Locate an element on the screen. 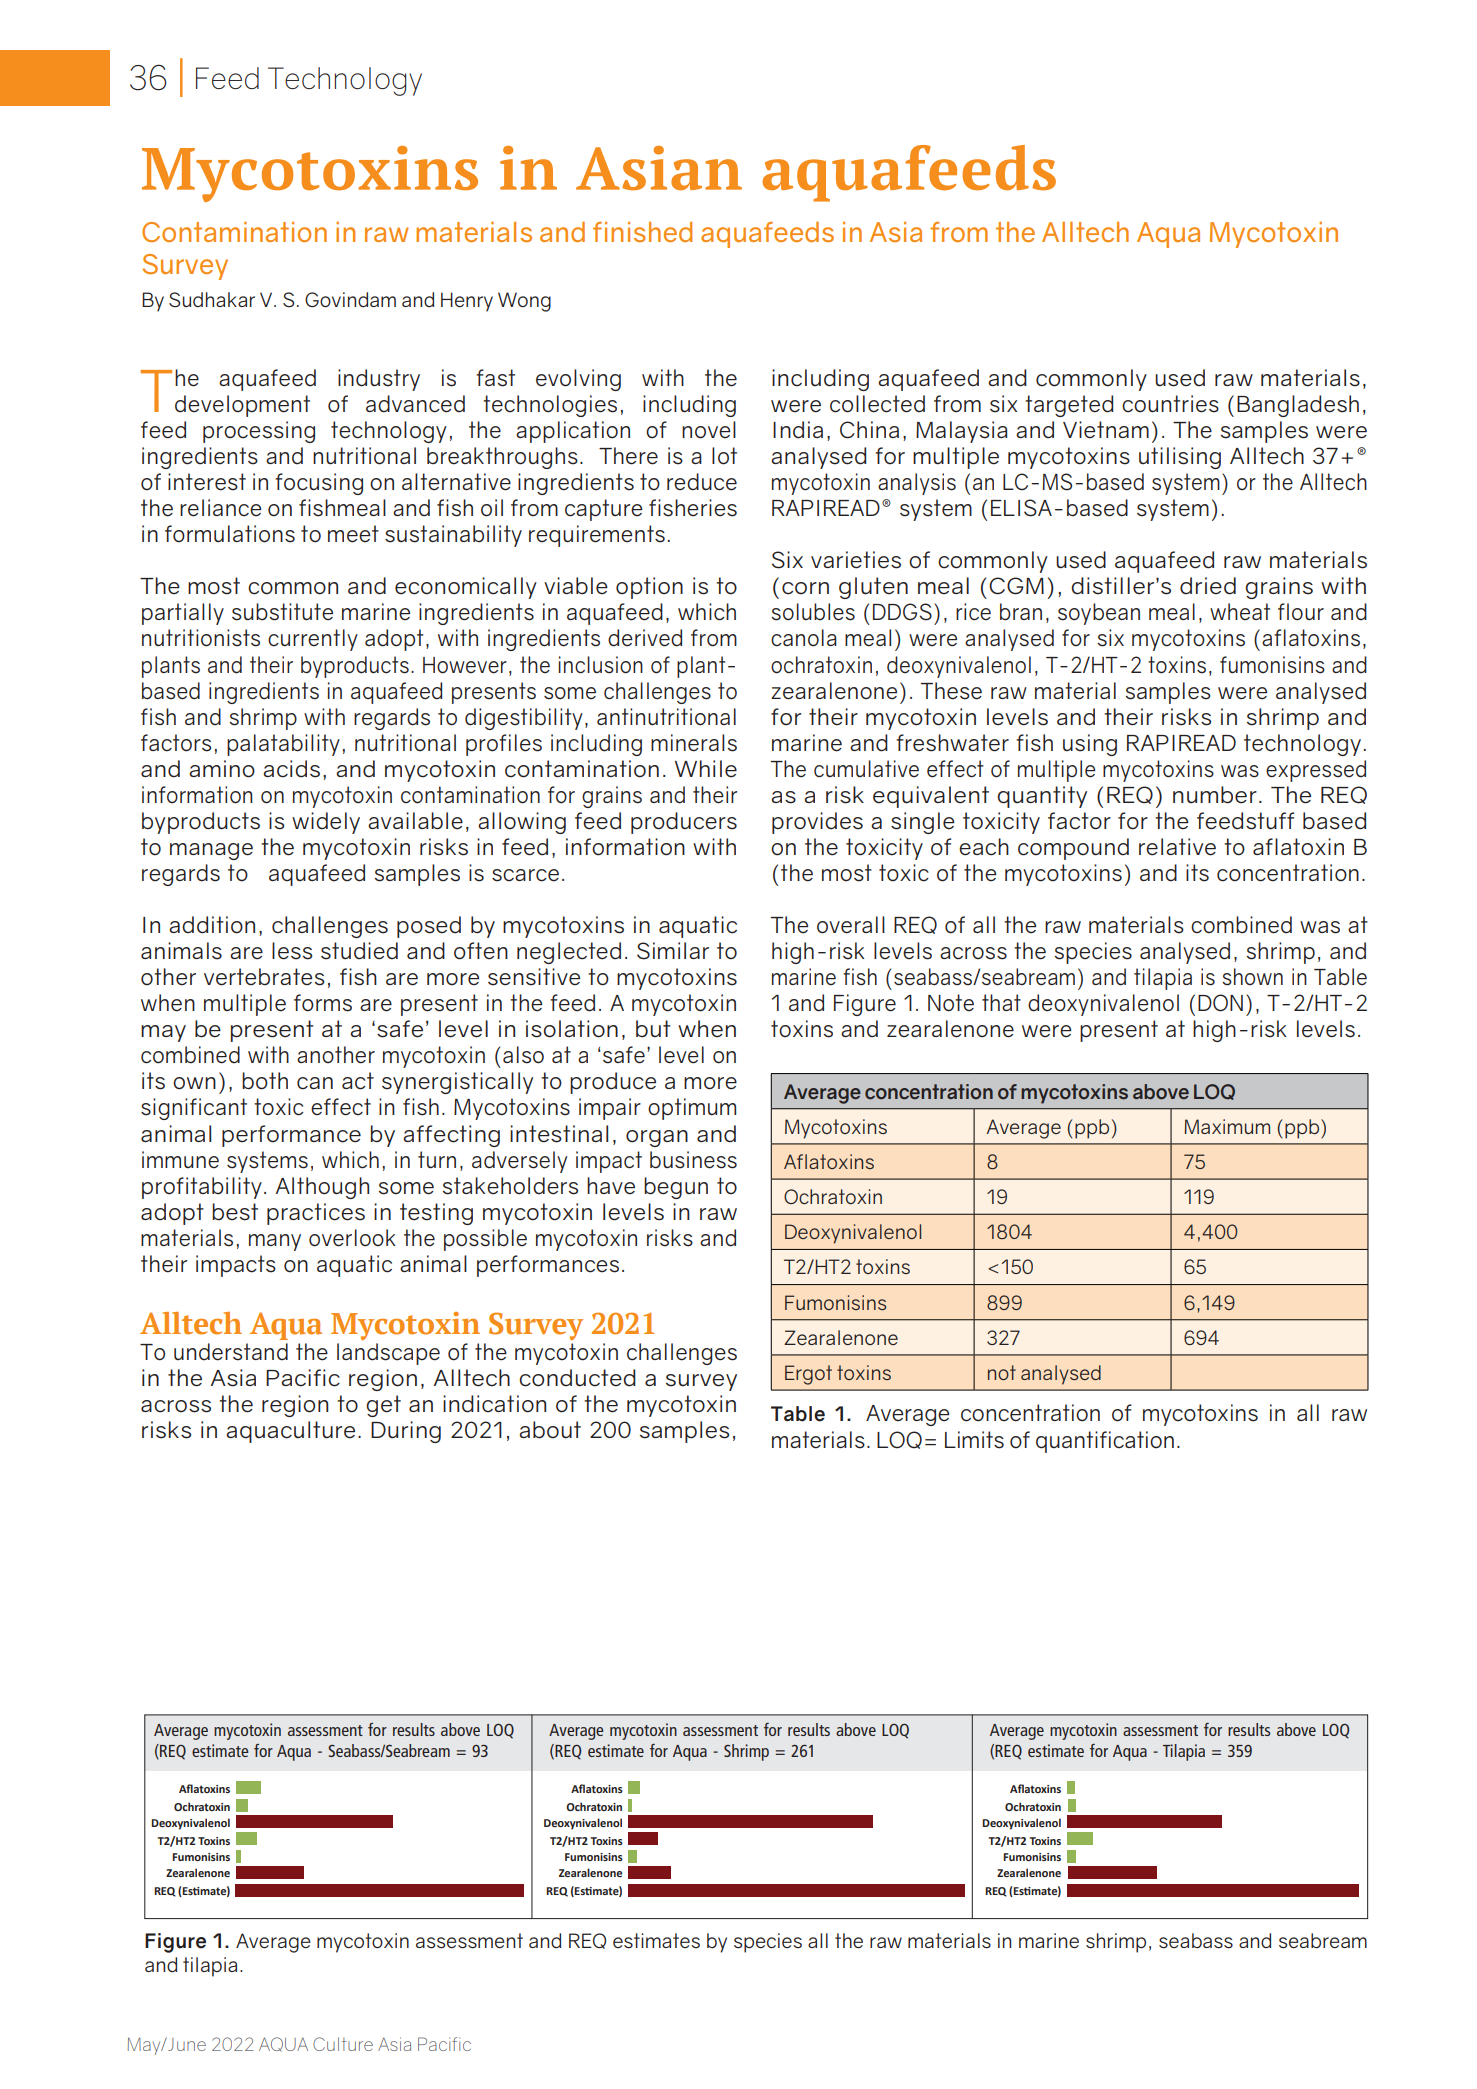 This screenshot has height=2089, width=1477. Ergot is located at coordinates (808, 1375).
